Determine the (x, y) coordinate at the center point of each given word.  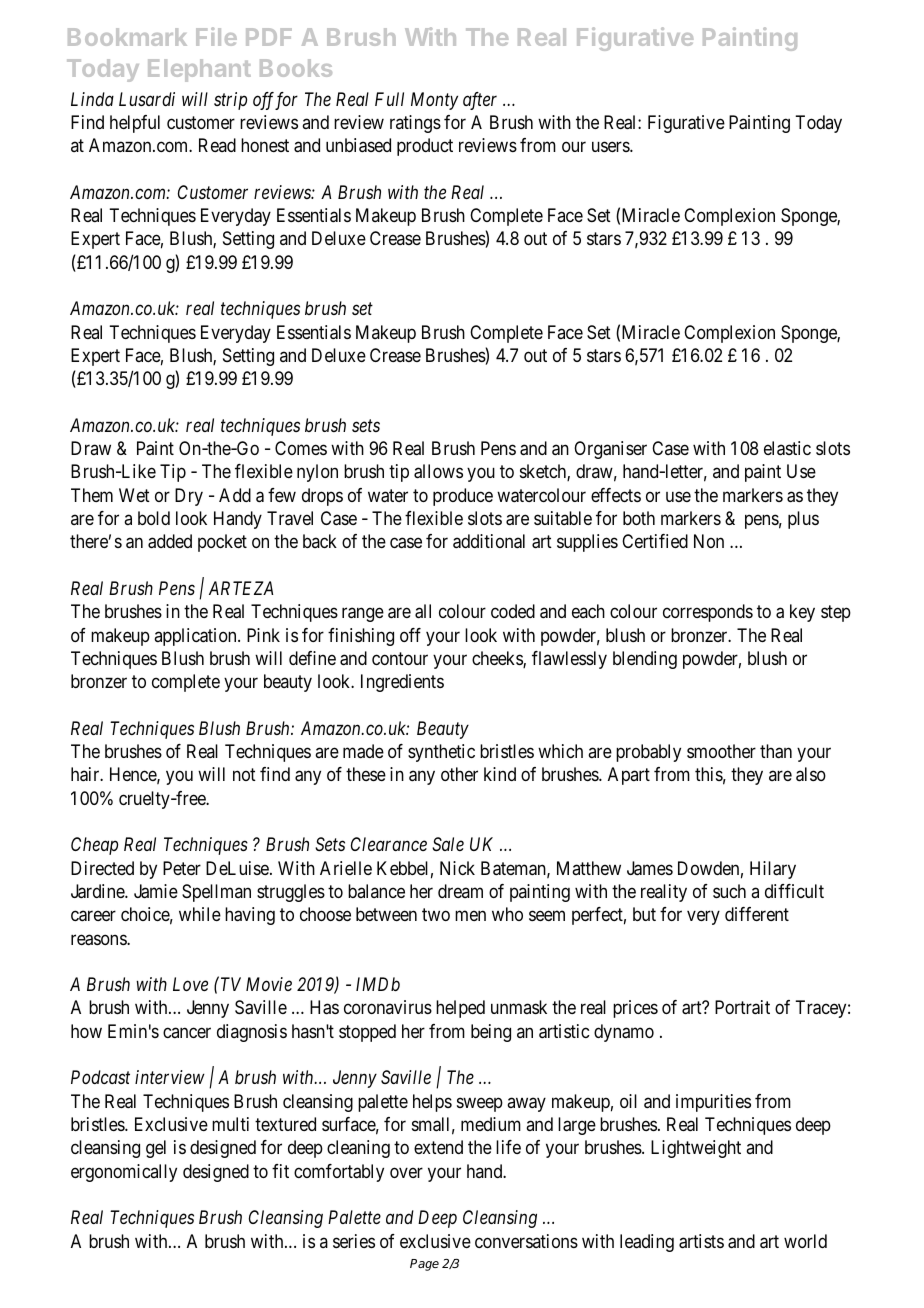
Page (424, 1265)
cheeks (498, 659)
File (216, 36)
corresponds (708, 613)
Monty (434, 101)
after (480, 101)
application (196, 637)
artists (701, 1241)
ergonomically (124, 1173)
